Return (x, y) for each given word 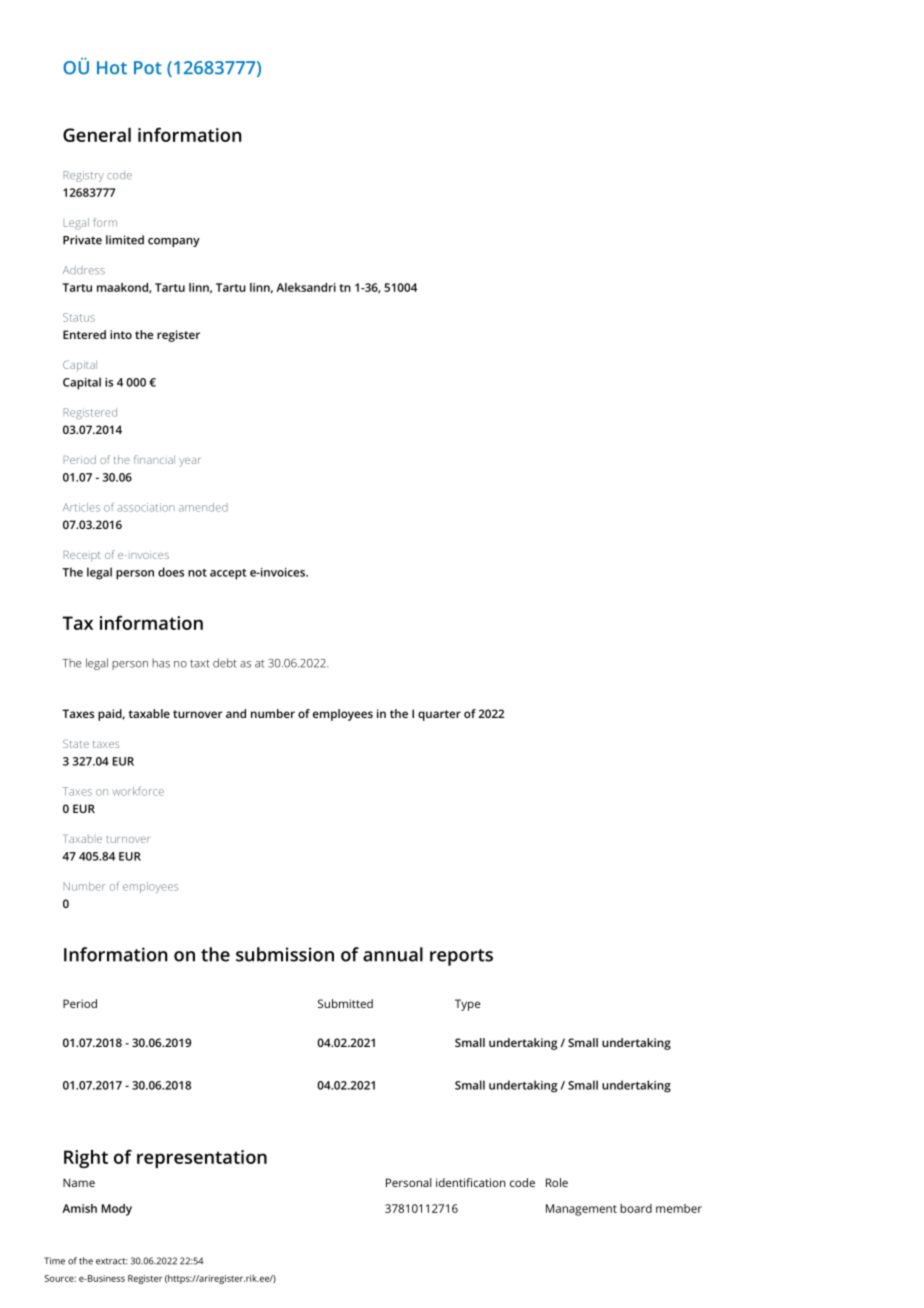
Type (467, 1005)
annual (393, 954)
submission (285, 954)
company (174, 242)
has (161, 663)
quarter (439, 715)
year (189, 462)
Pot (148, 68)
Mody (117, 1210)
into (121, 334)
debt (225, 663)
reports (461, 957)
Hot (112, 68)
